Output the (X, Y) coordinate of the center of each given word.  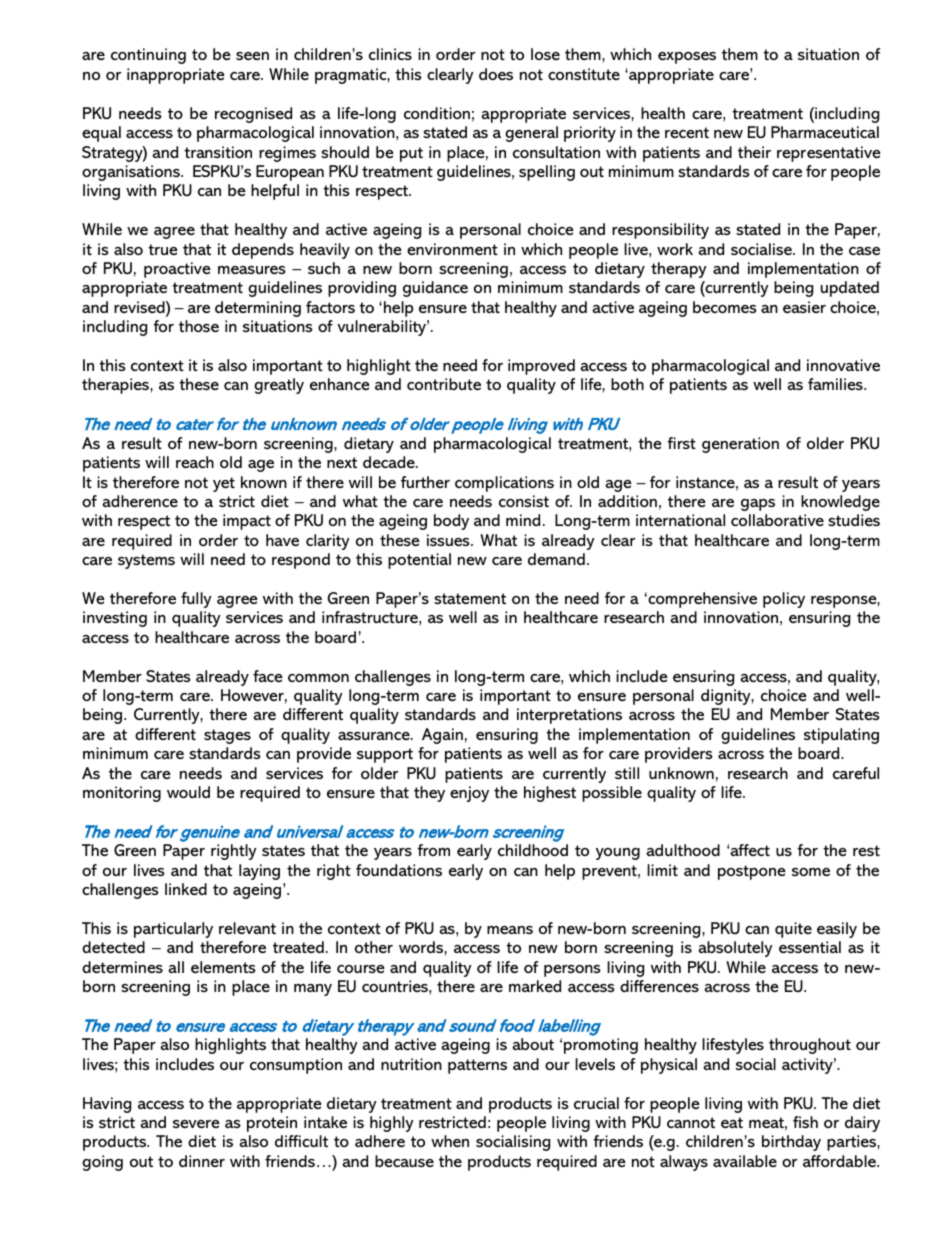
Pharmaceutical (825, 132)
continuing (148, 56)
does (496, 74)
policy (784, 600)
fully (196, 600)
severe (196, 1124)
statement (470, 598)
